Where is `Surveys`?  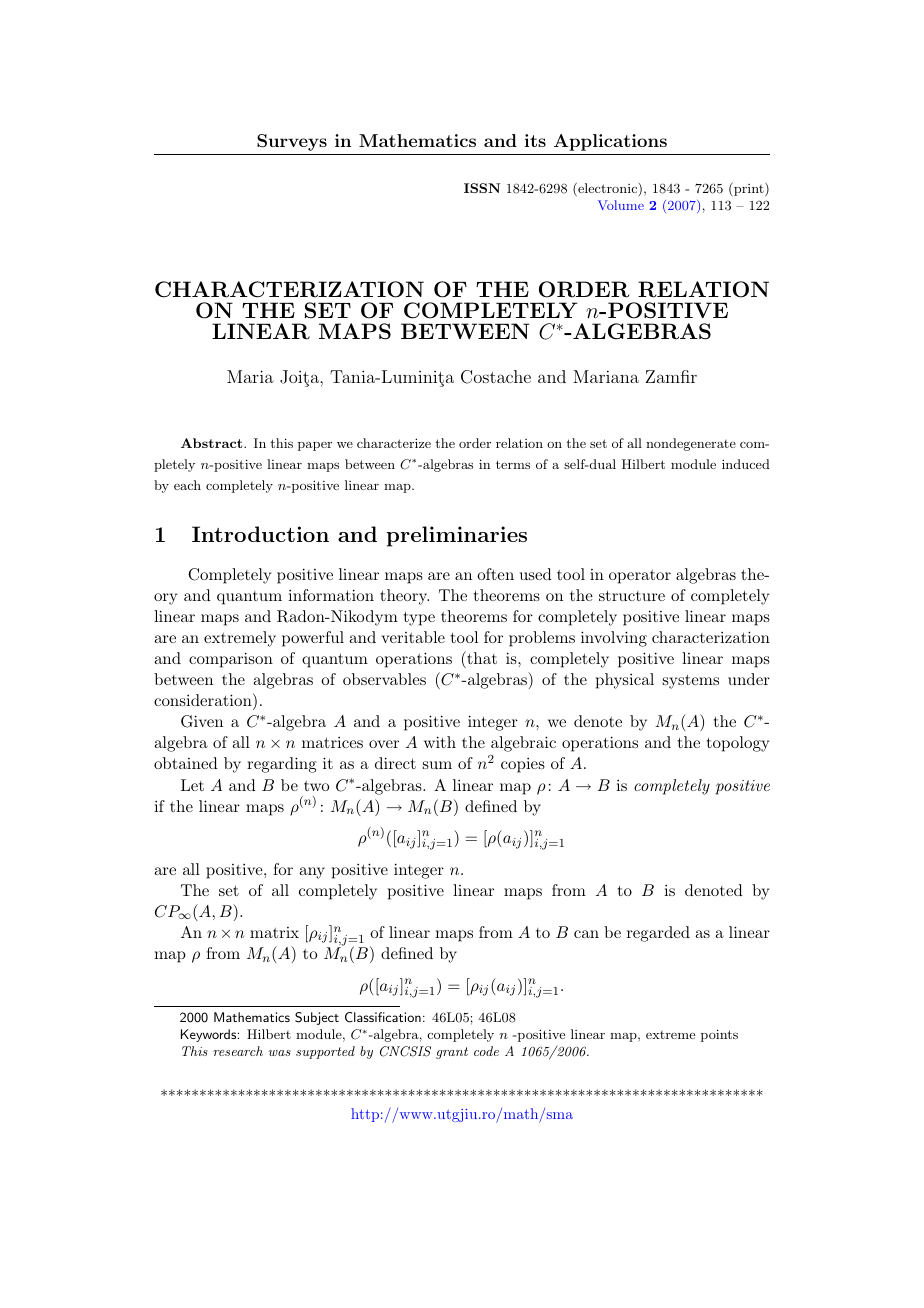
Surveys is located at coordinates (292, 142).
